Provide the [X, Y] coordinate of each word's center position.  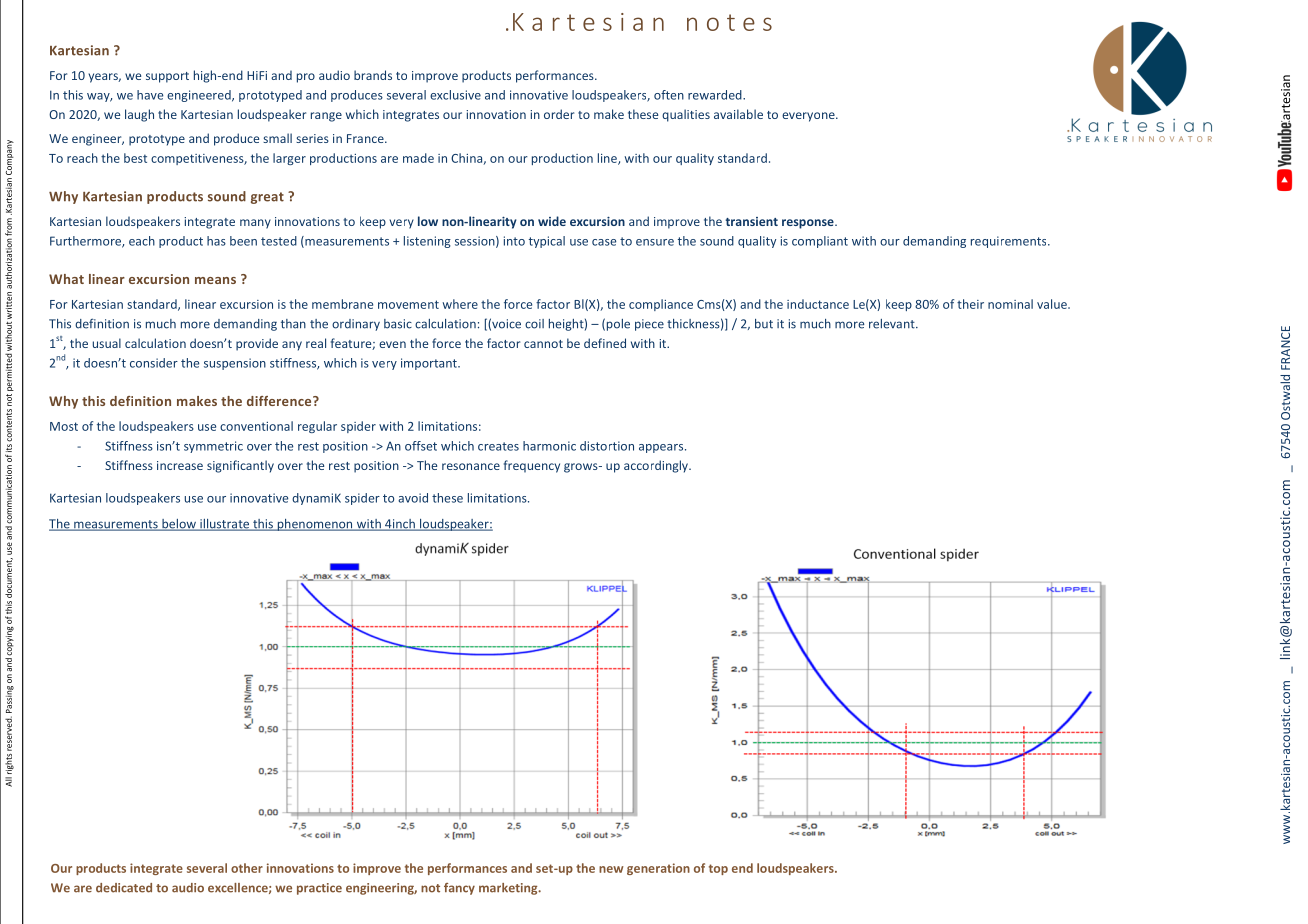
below [179, 525]
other [247, 868]
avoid [413, 498]
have [150, 95]
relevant [893, 324]
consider [154, 363]
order [559, 114]
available [738, 114]
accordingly [657, 466]
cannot [543, 344]
